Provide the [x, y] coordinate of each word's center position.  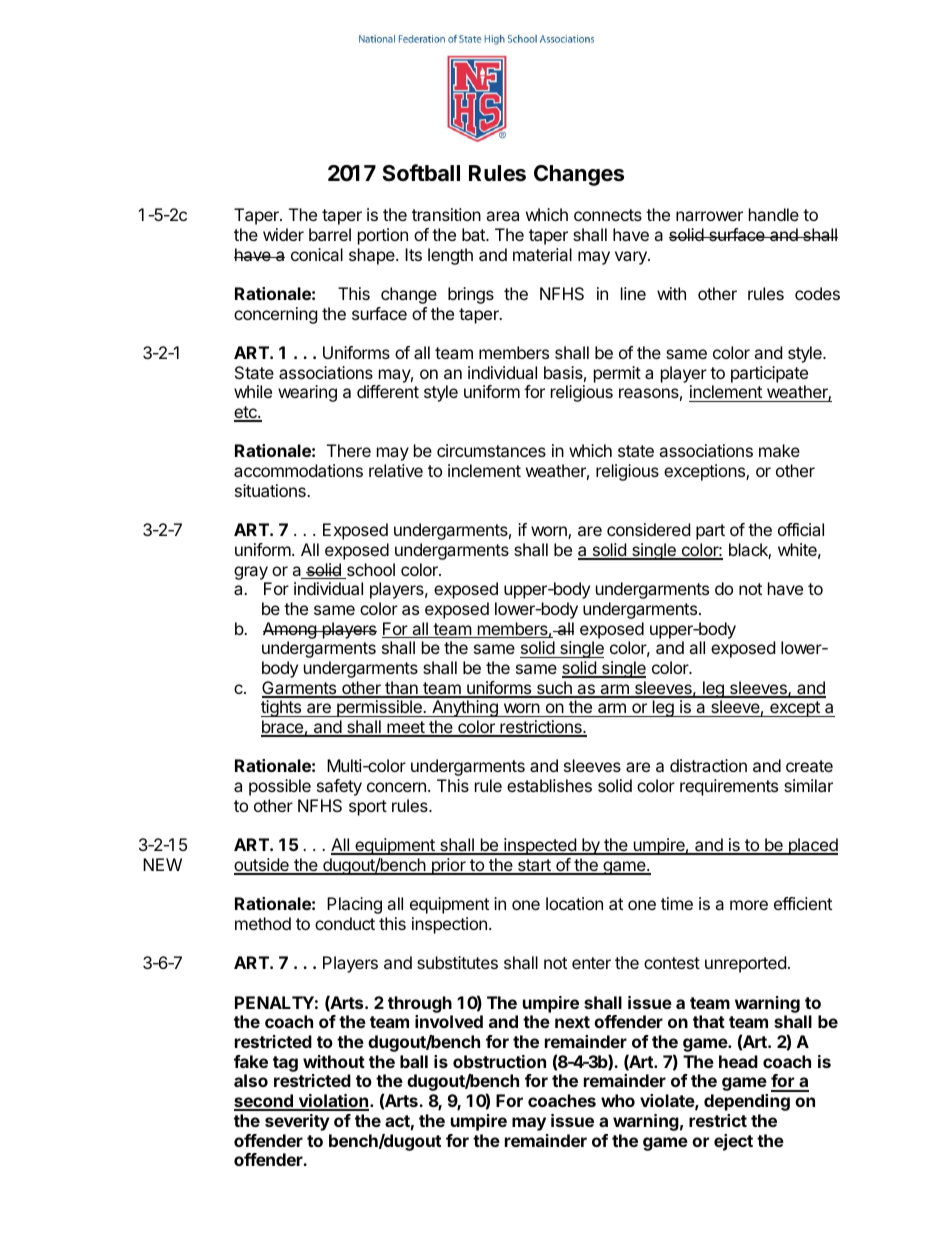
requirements [729, 787]
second [264, 1102]
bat [474, 234]
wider [283, 234]
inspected [540, 846]
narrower [709, 216]
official [801, 529]
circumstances [491, 450]
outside [262, 866]
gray [251, 573]
